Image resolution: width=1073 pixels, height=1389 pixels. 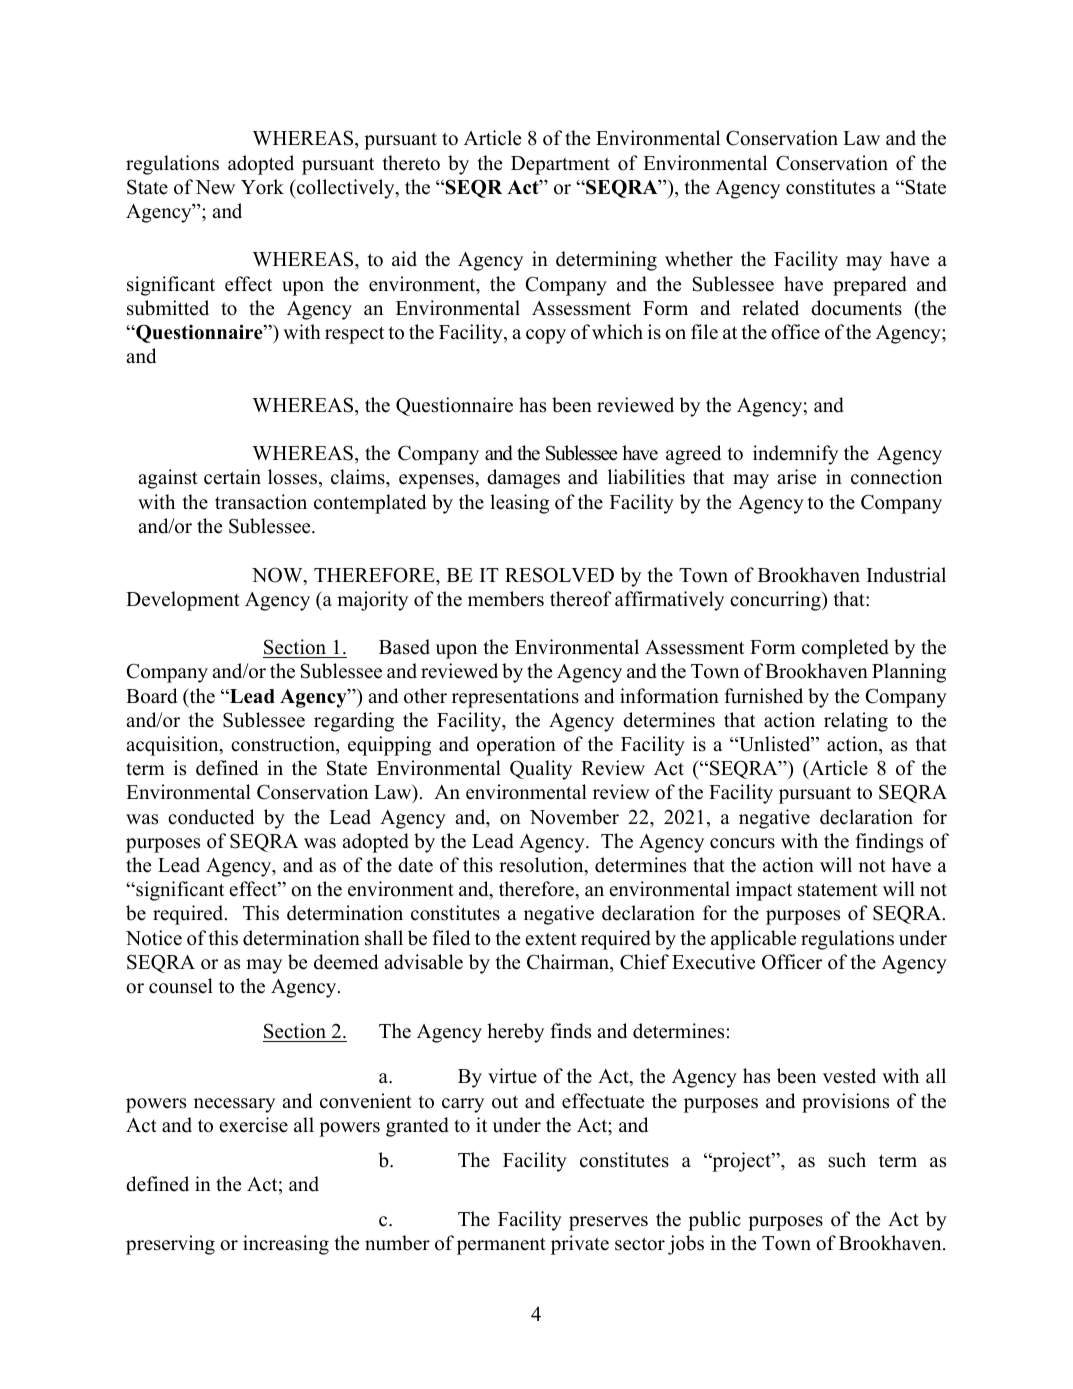 I want to click on increasing, so click(x=286, y=1245).
